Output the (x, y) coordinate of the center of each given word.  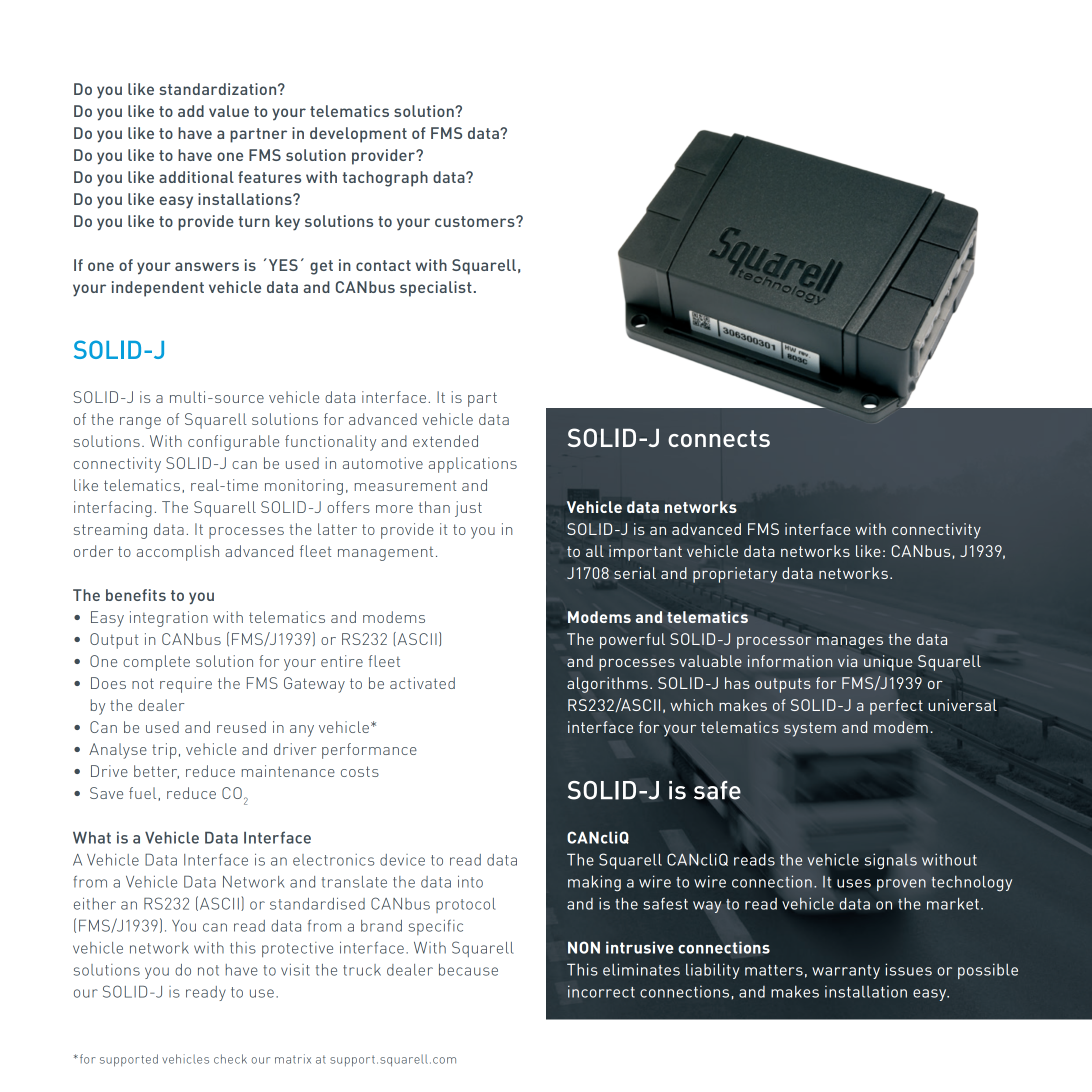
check (230, 1059)
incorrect (601, 991)
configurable (233, 443)
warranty (846, 972)
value (229, 111)
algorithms (607, 685)
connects (719, 438)
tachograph (385, 179)
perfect (896, 707)
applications (473, 465)
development (358, 135)
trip (164, 751)
